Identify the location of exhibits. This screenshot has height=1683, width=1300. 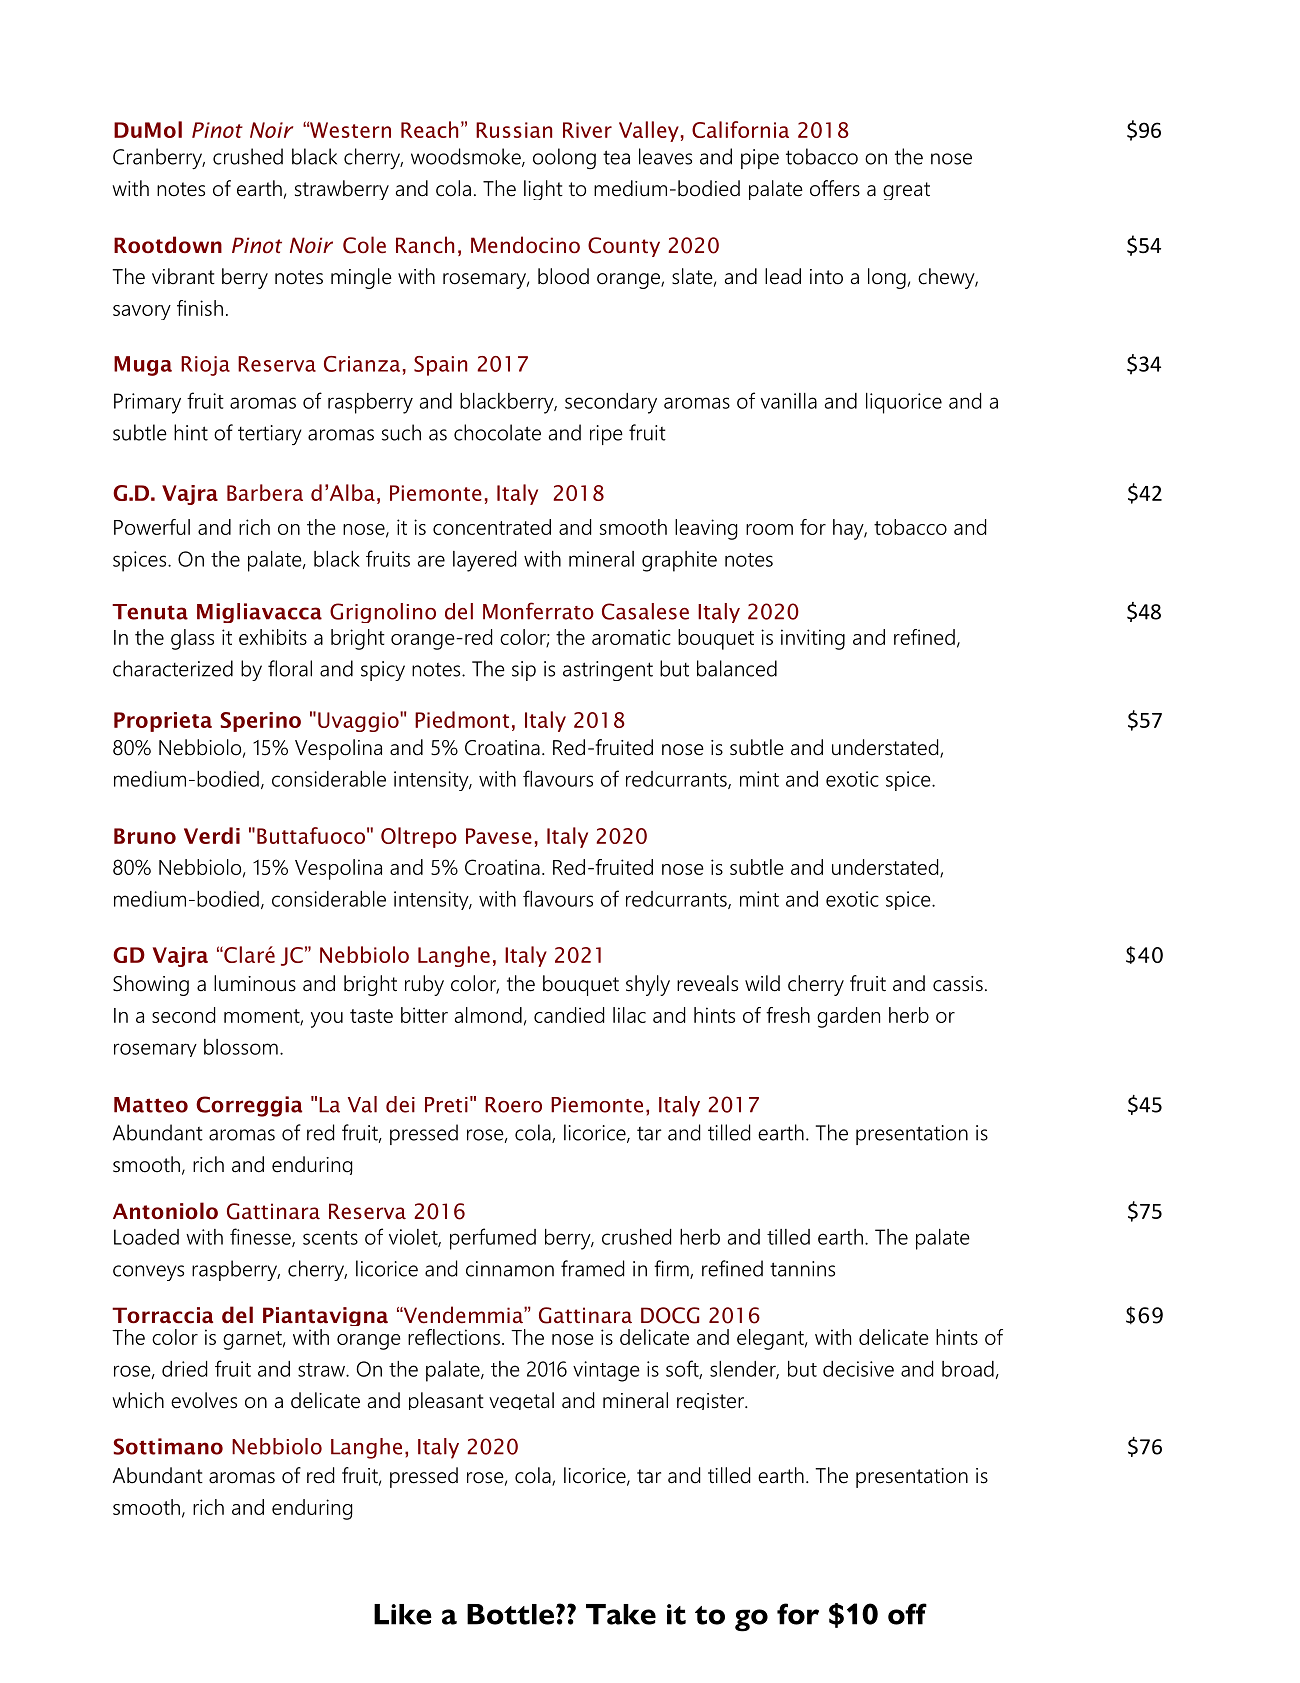
(273, 637).
